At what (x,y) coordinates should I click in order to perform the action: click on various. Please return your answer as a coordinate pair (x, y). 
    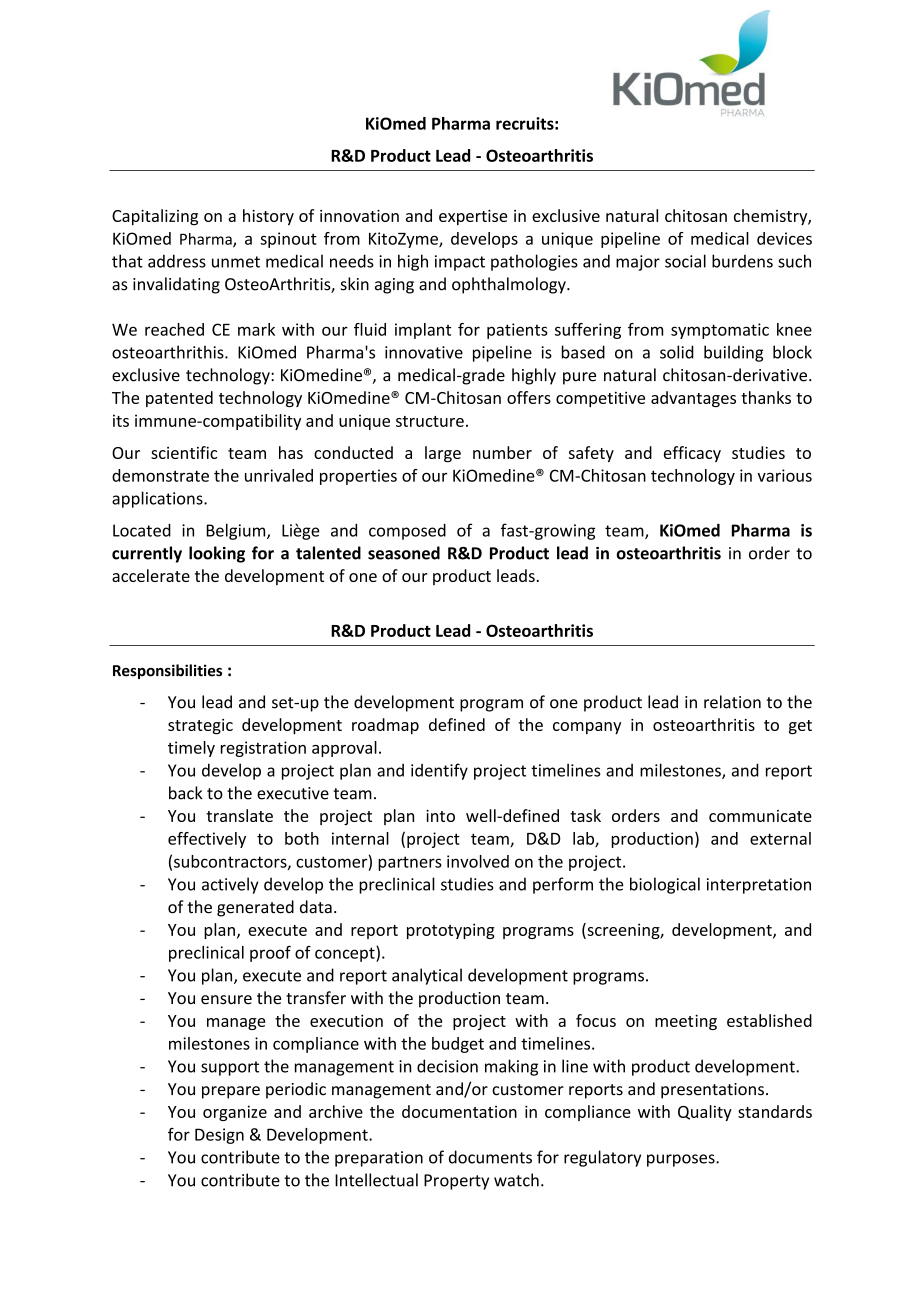
    Looking at the image, I should click on (785, 475).
